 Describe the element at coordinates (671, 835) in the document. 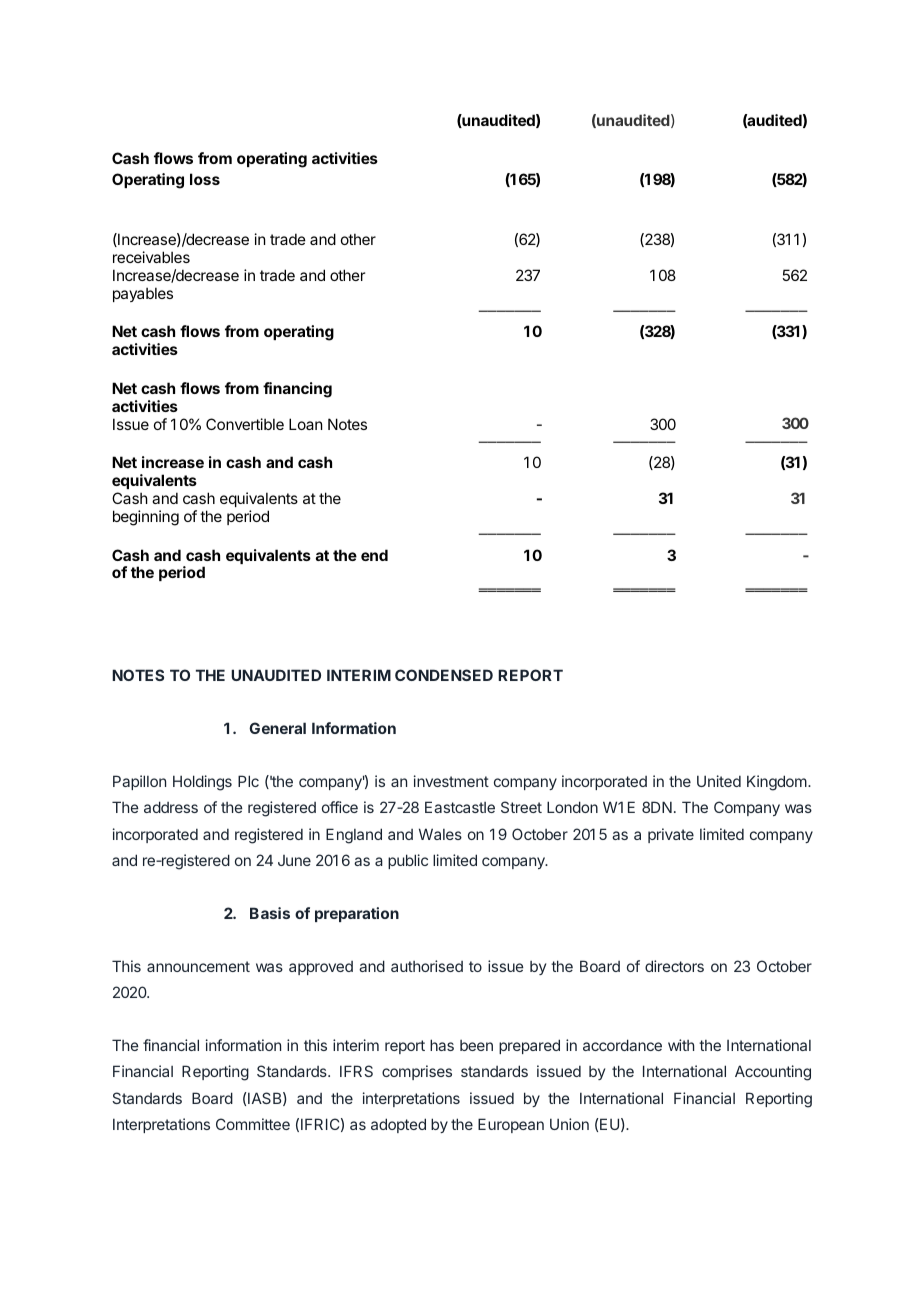

I see `private` at that location.
